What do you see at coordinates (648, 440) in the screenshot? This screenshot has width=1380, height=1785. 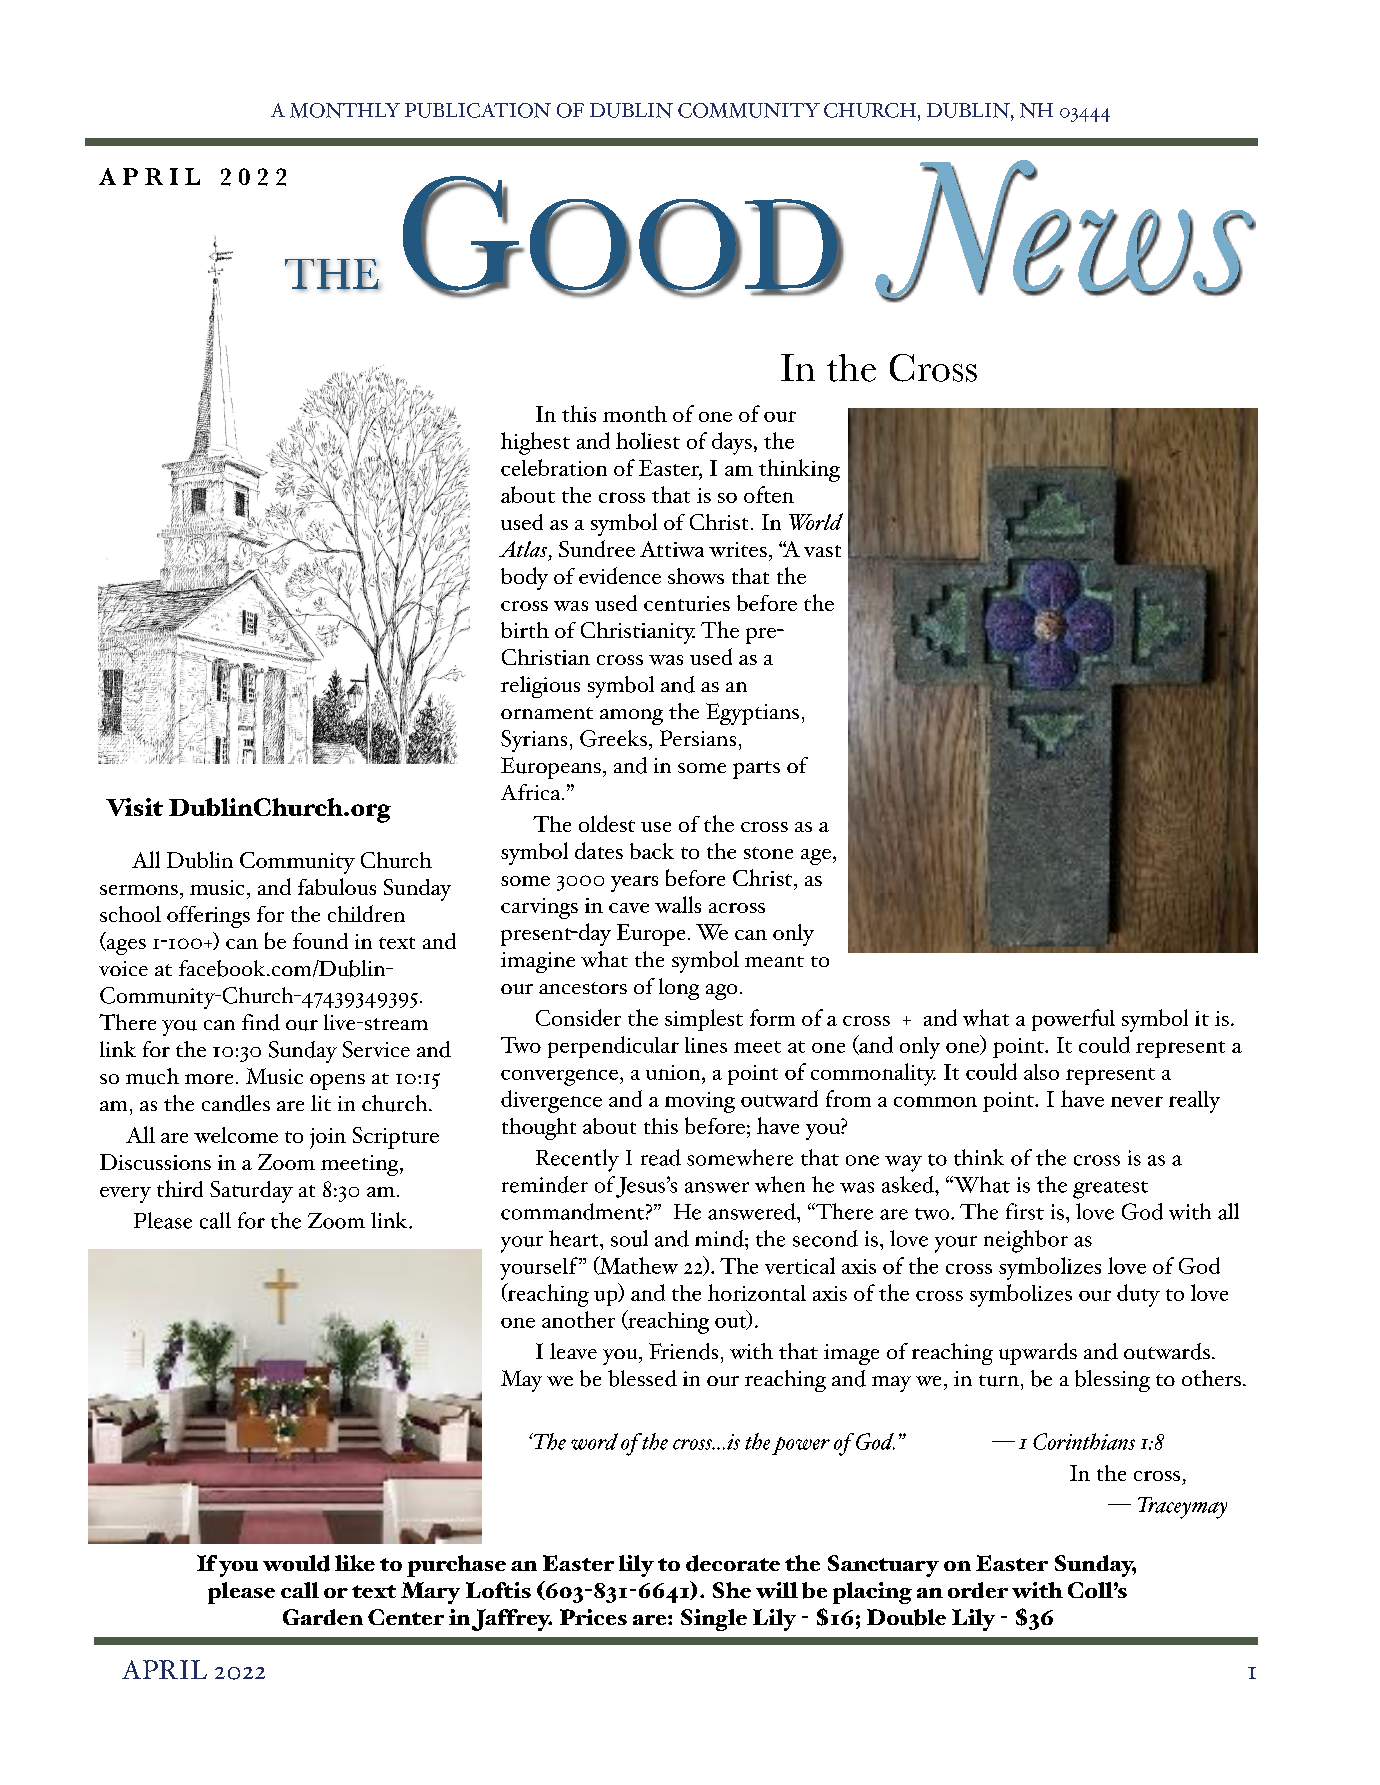 I see `holiest` at bounding box center [648, 440].
